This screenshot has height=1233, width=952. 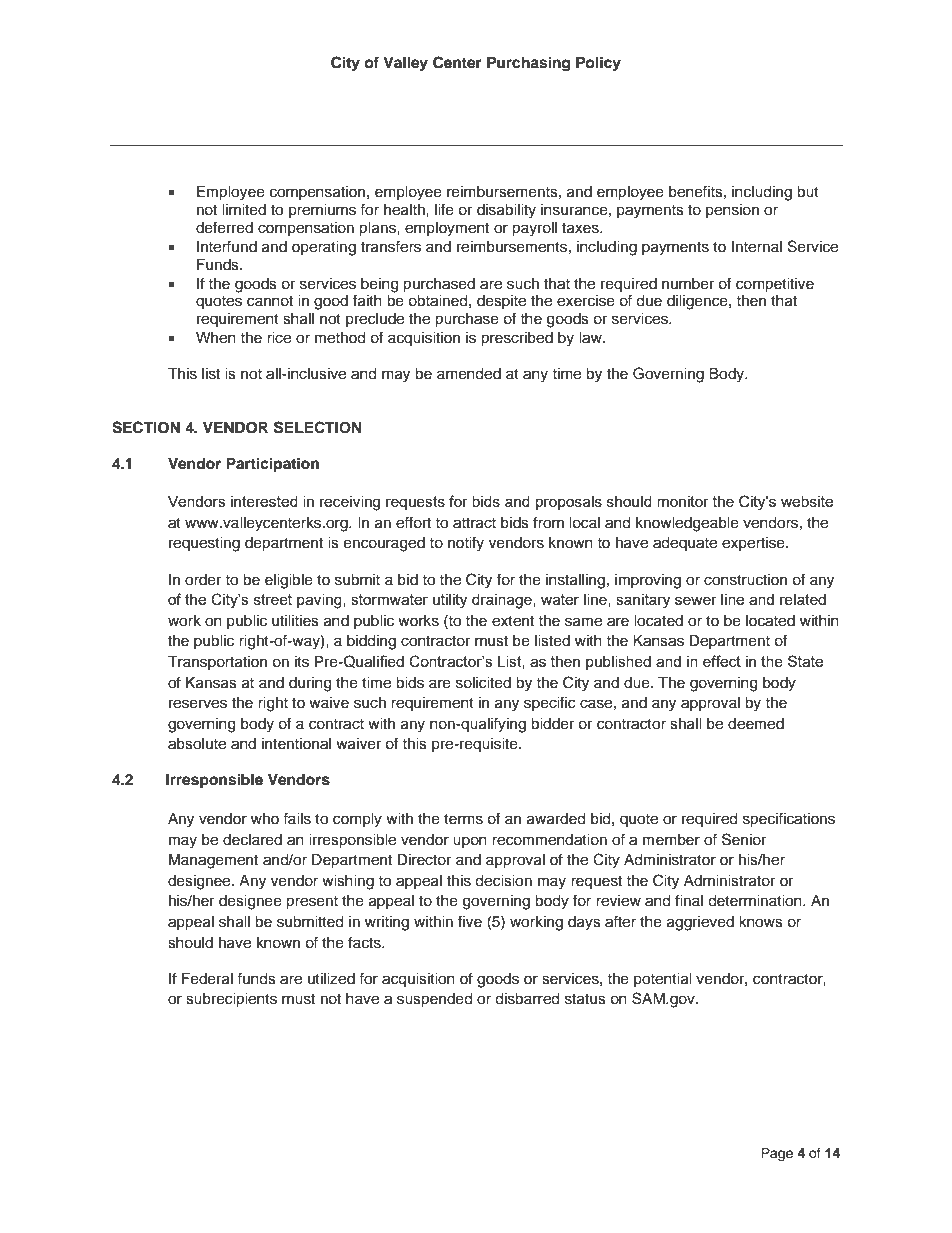 What do you see at coordinates (503, 601) in the screenshot?
I see `drainage` at bounding box center [503, 601].
